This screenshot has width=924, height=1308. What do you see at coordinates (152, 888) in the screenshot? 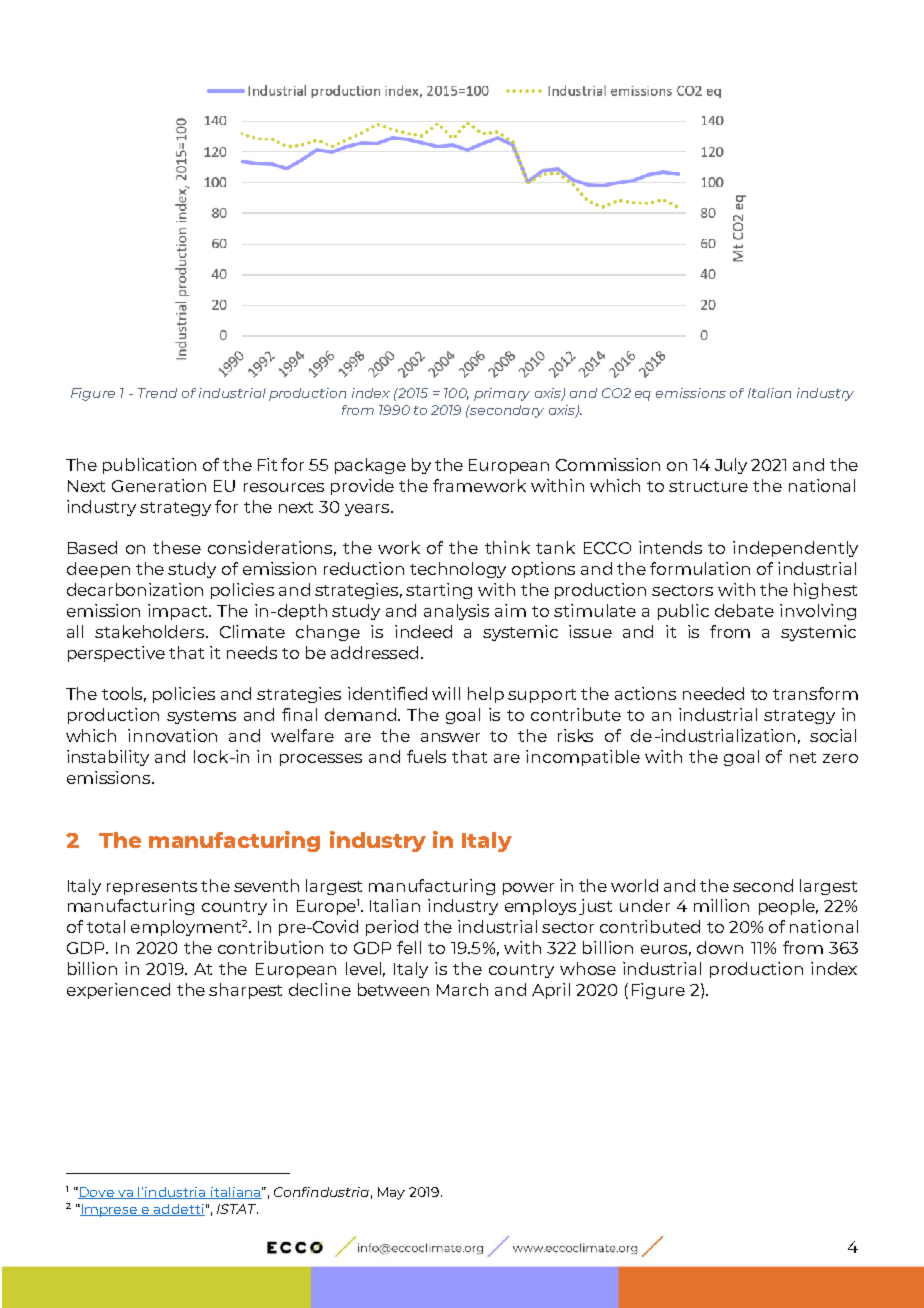
I see `represents` at bounding box center [152, 888].
